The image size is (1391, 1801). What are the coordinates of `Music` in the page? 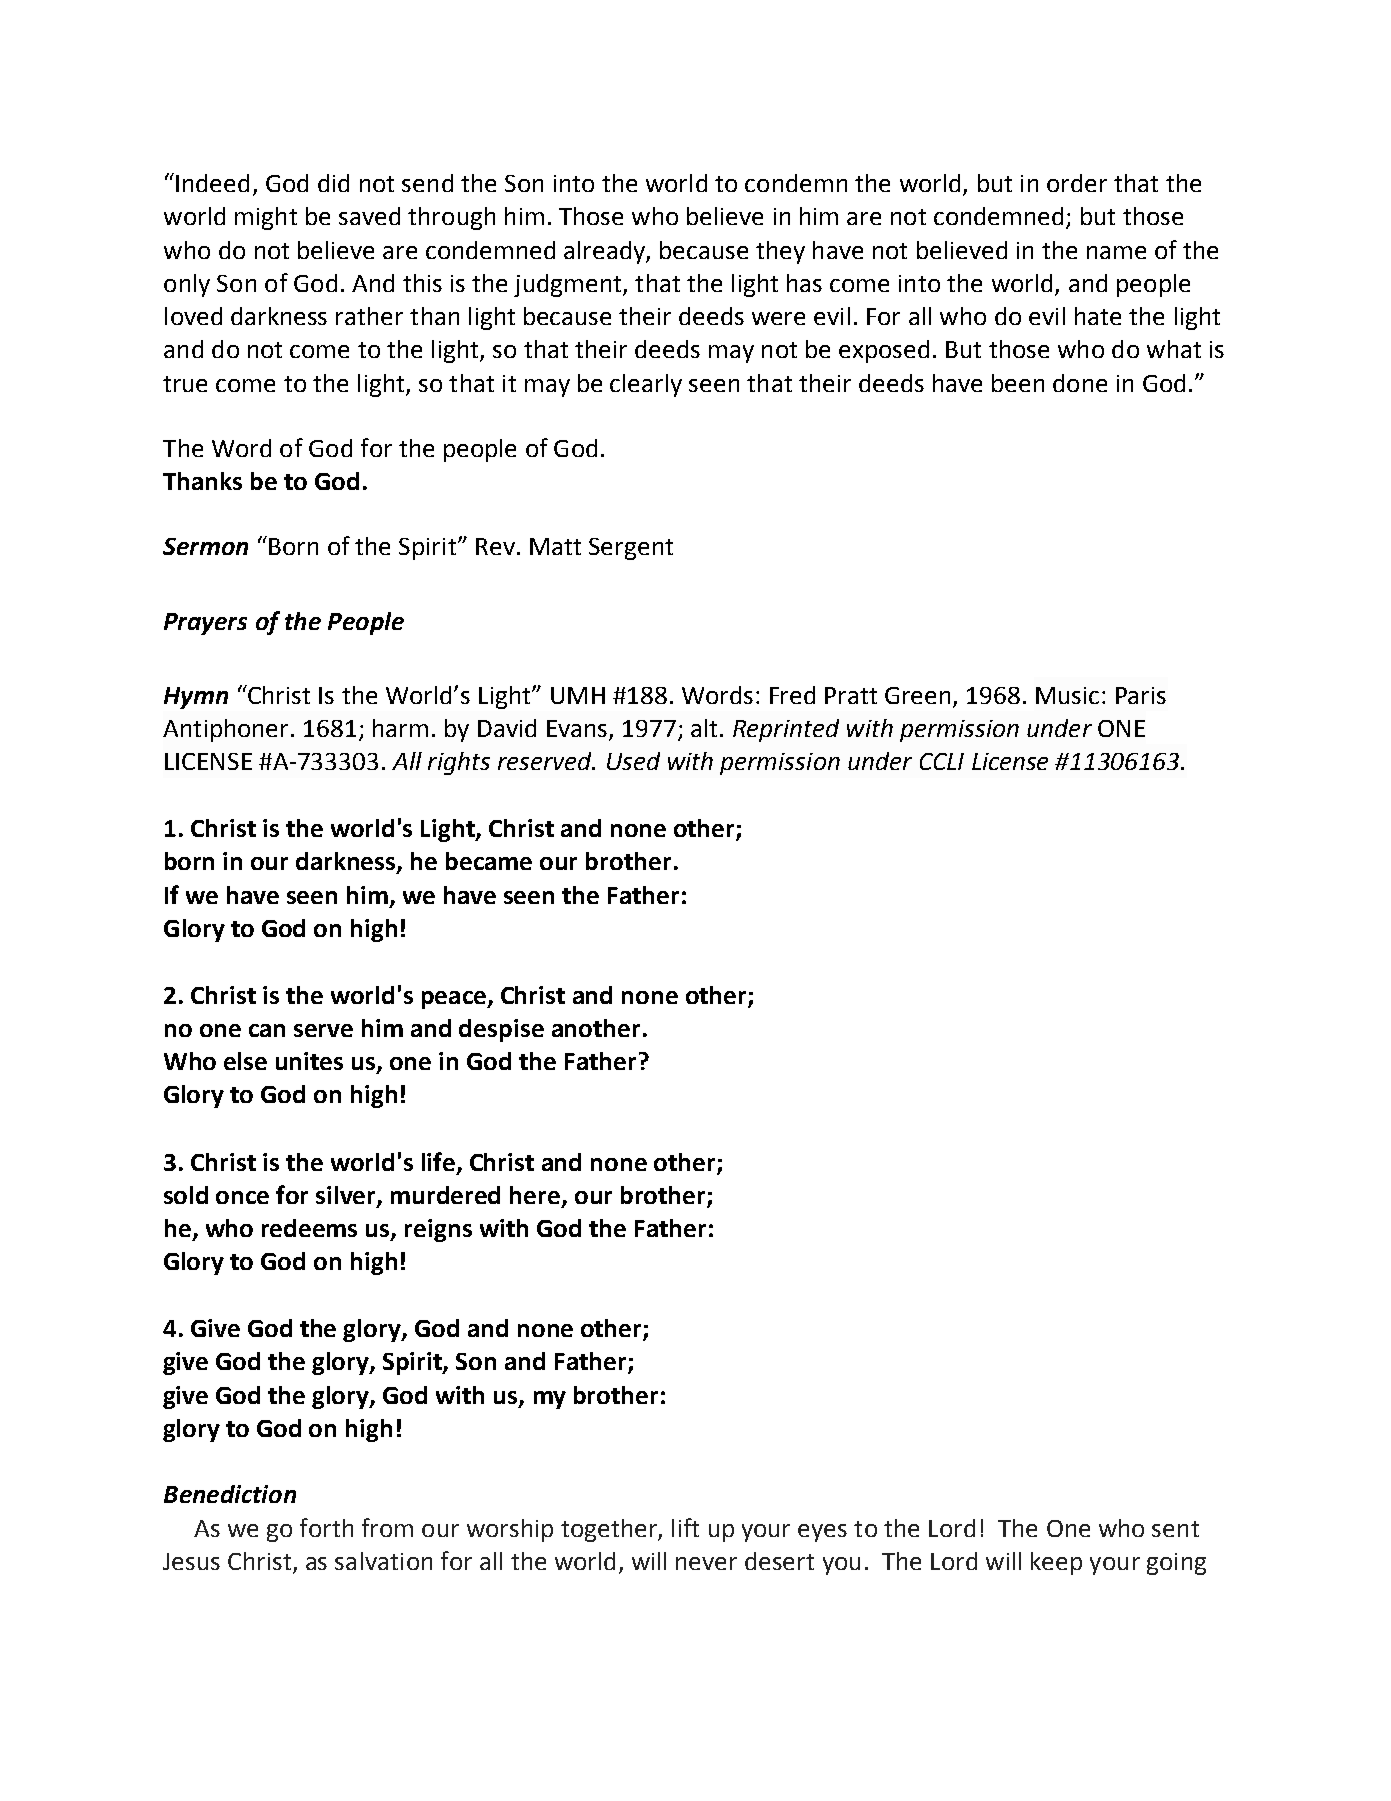 It's located at (1067, 695).
